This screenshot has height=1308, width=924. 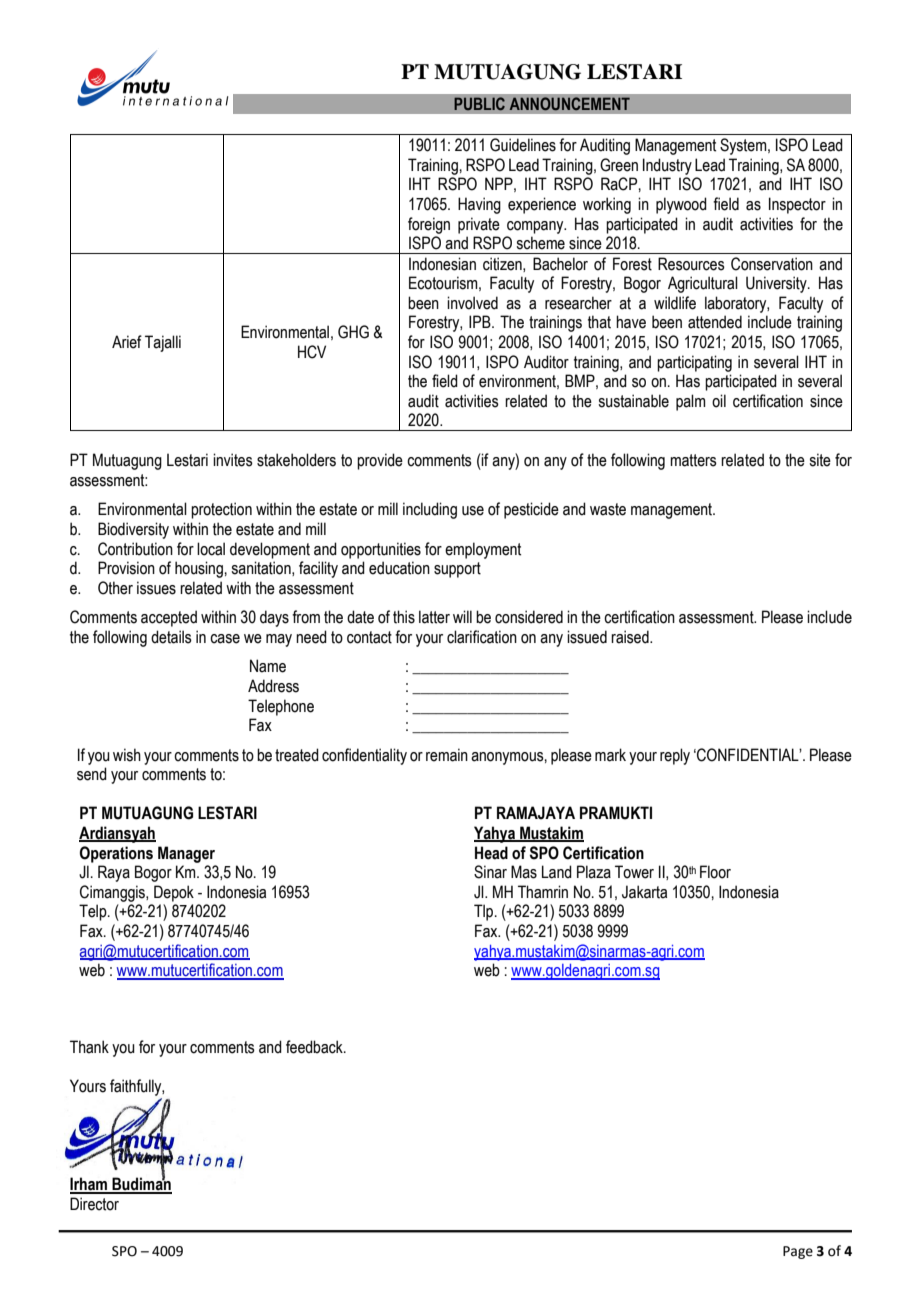 I want to click on Director, so click(x=94, y=1204).
